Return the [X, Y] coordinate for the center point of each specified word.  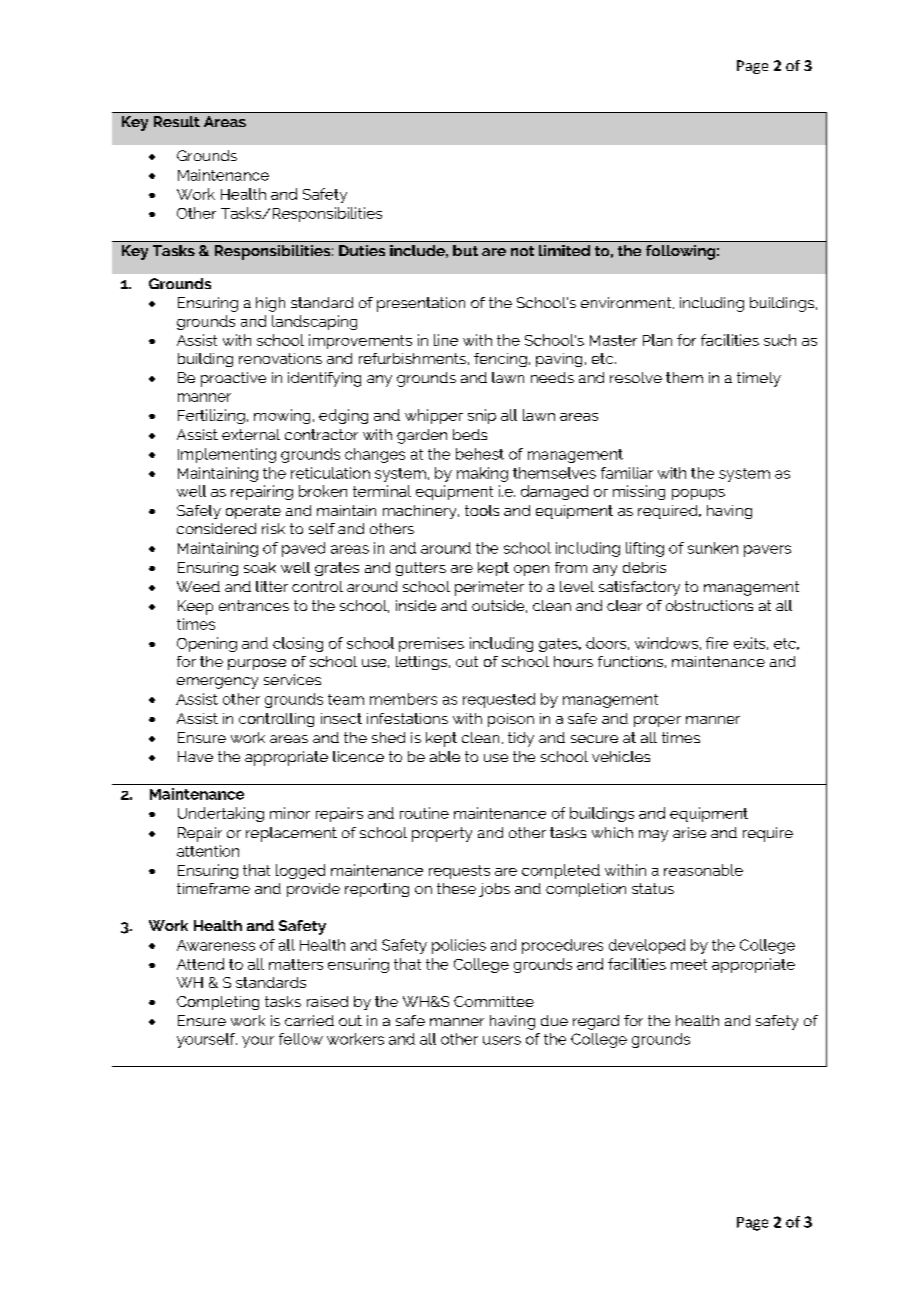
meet [689, 964]
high [270, 304]
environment [627, 303]
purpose [257, 664]
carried [309, 1020]
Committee [494, 1001]
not [522, 251]
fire [717, 643]
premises [431, 644]
